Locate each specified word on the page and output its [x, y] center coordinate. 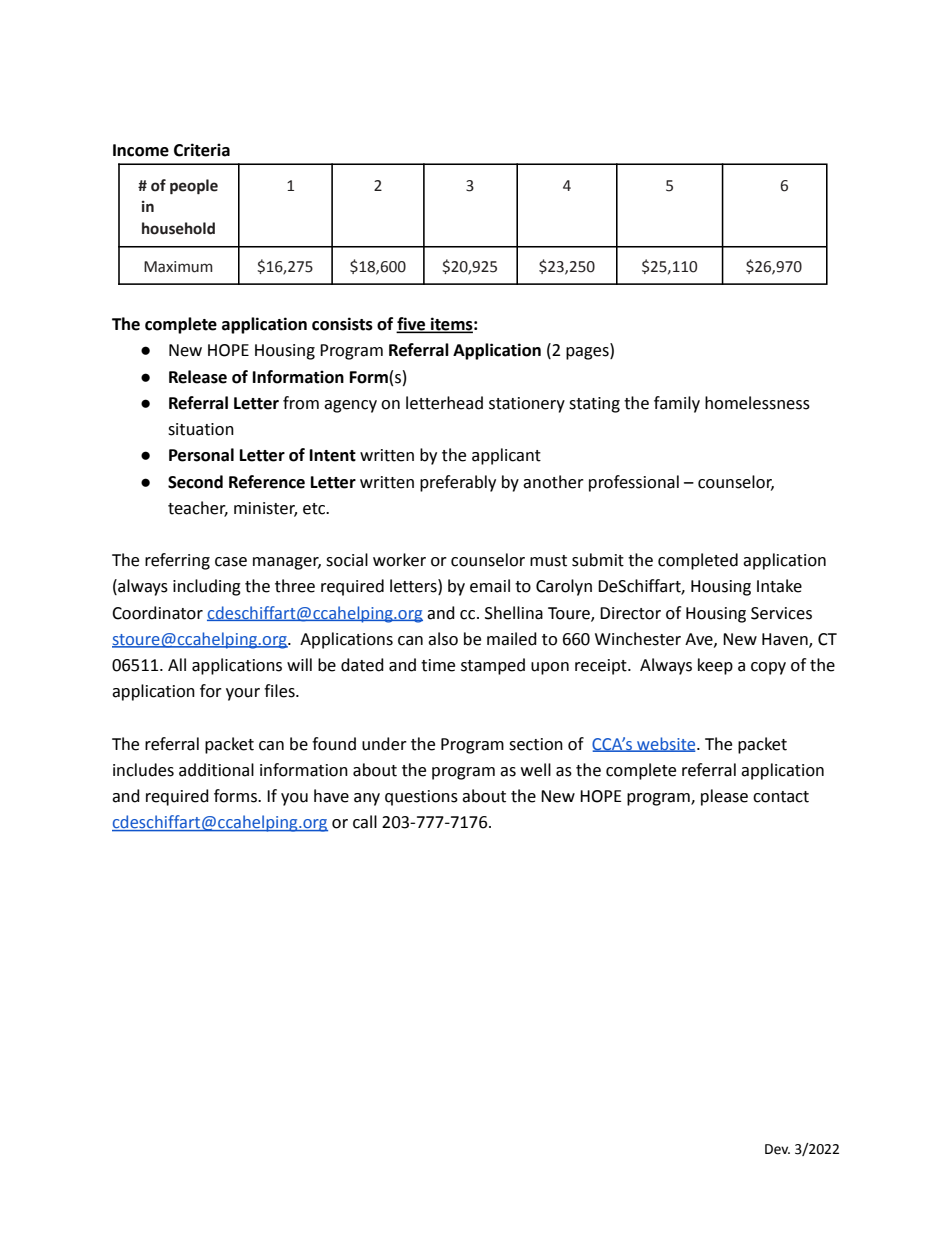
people [194, 187]
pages [588, 353]
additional [216, 770]
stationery [527, 405]
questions [421, 798]
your [243, 694]
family [677, 404]
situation [201, 429]
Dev [777, 1149]
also [443, 639]
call [365, 822]
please [724, 797]
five [412, 325]
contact [781, 797]
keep [715, 666]
